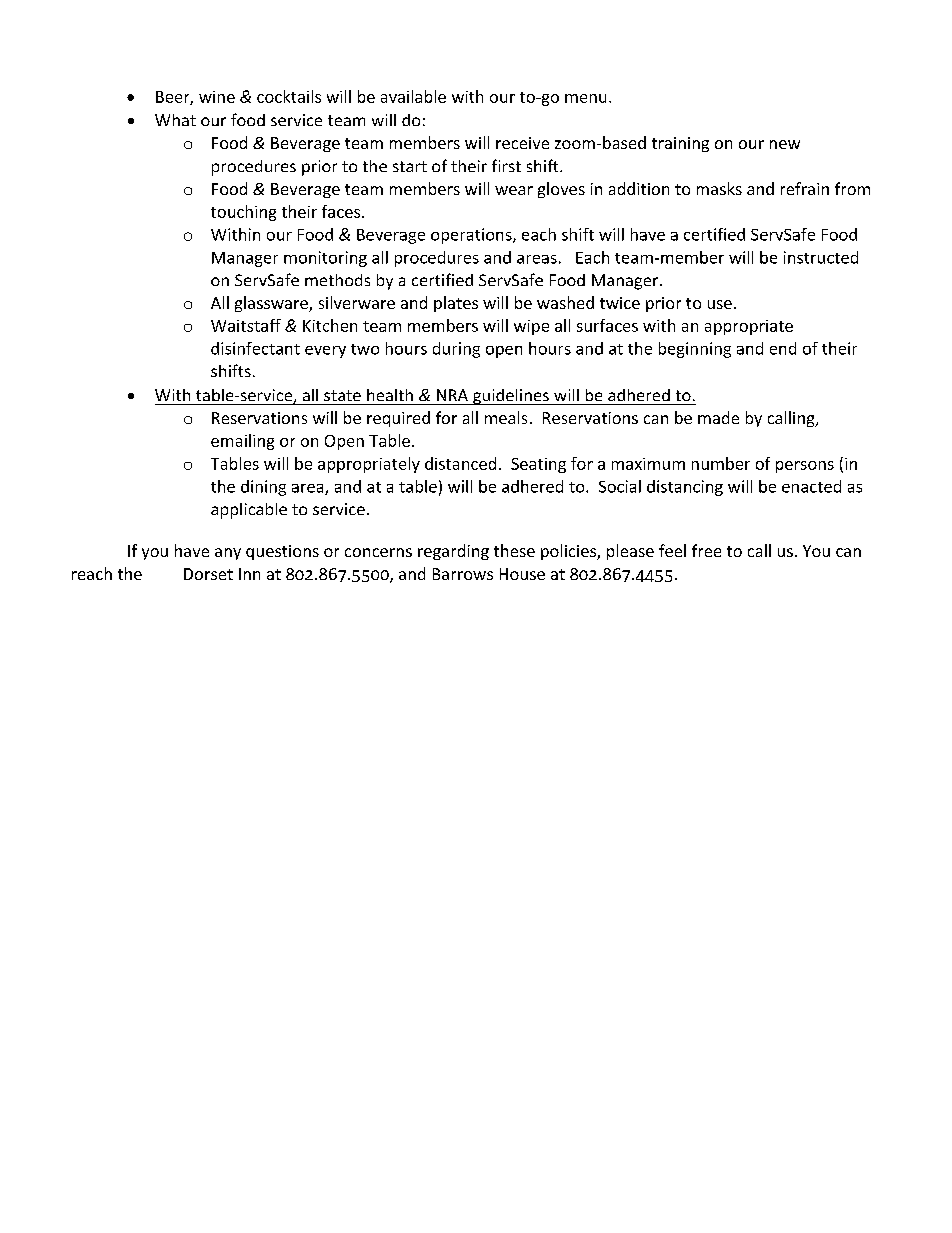 The height and width of the page is (1233, 952). Describe the element at coordinates (718, 417) in the page. I see `made` at that location.
